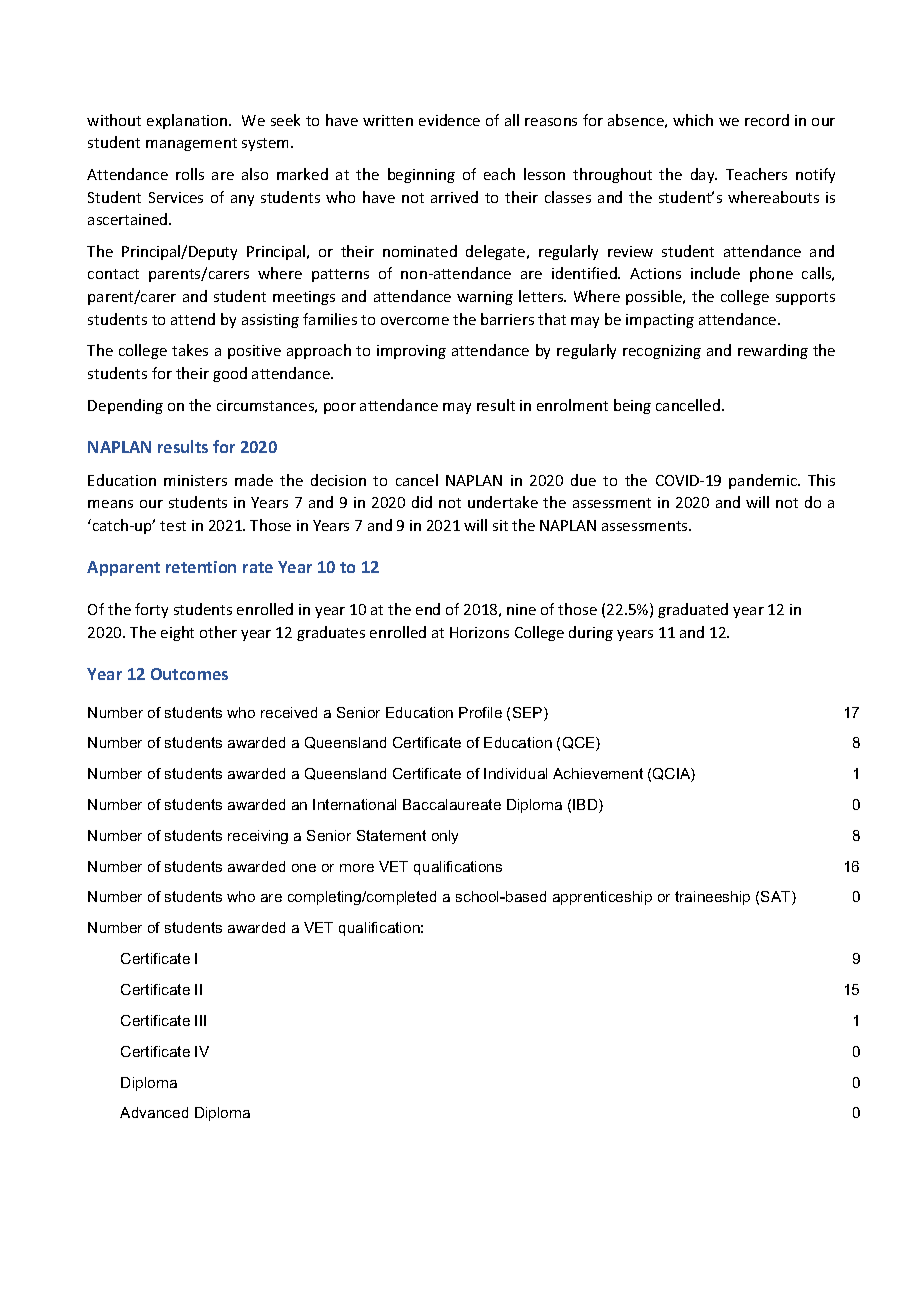 The height and width of the screenshot is (1308, 924). What do you see at coordinates (191, 144) in the screenshot?
I see `management` at bounding box center [191, 144].
